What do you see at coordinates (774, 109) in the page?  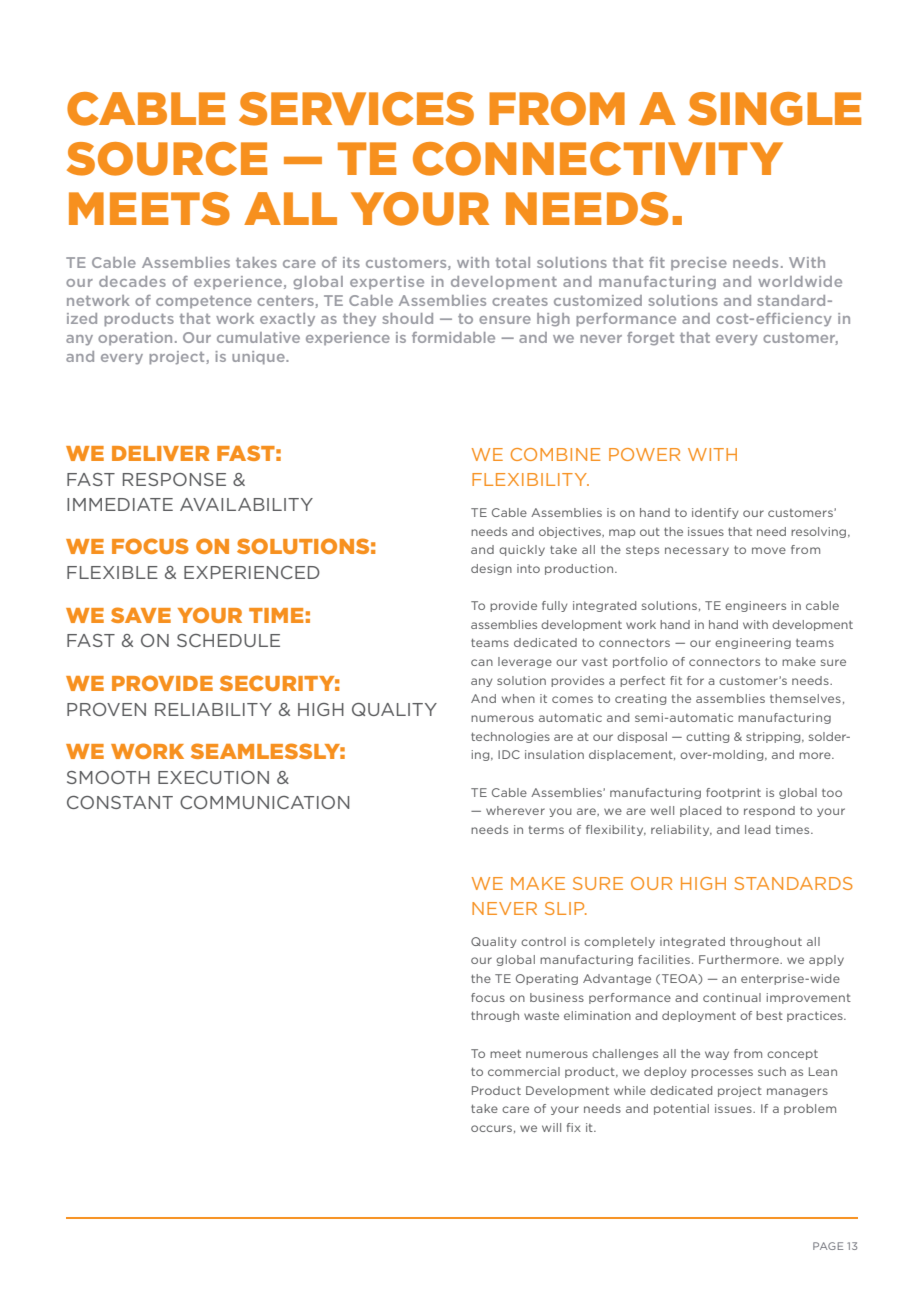 I see `SINGLE` at bounding box center [774, 109].
